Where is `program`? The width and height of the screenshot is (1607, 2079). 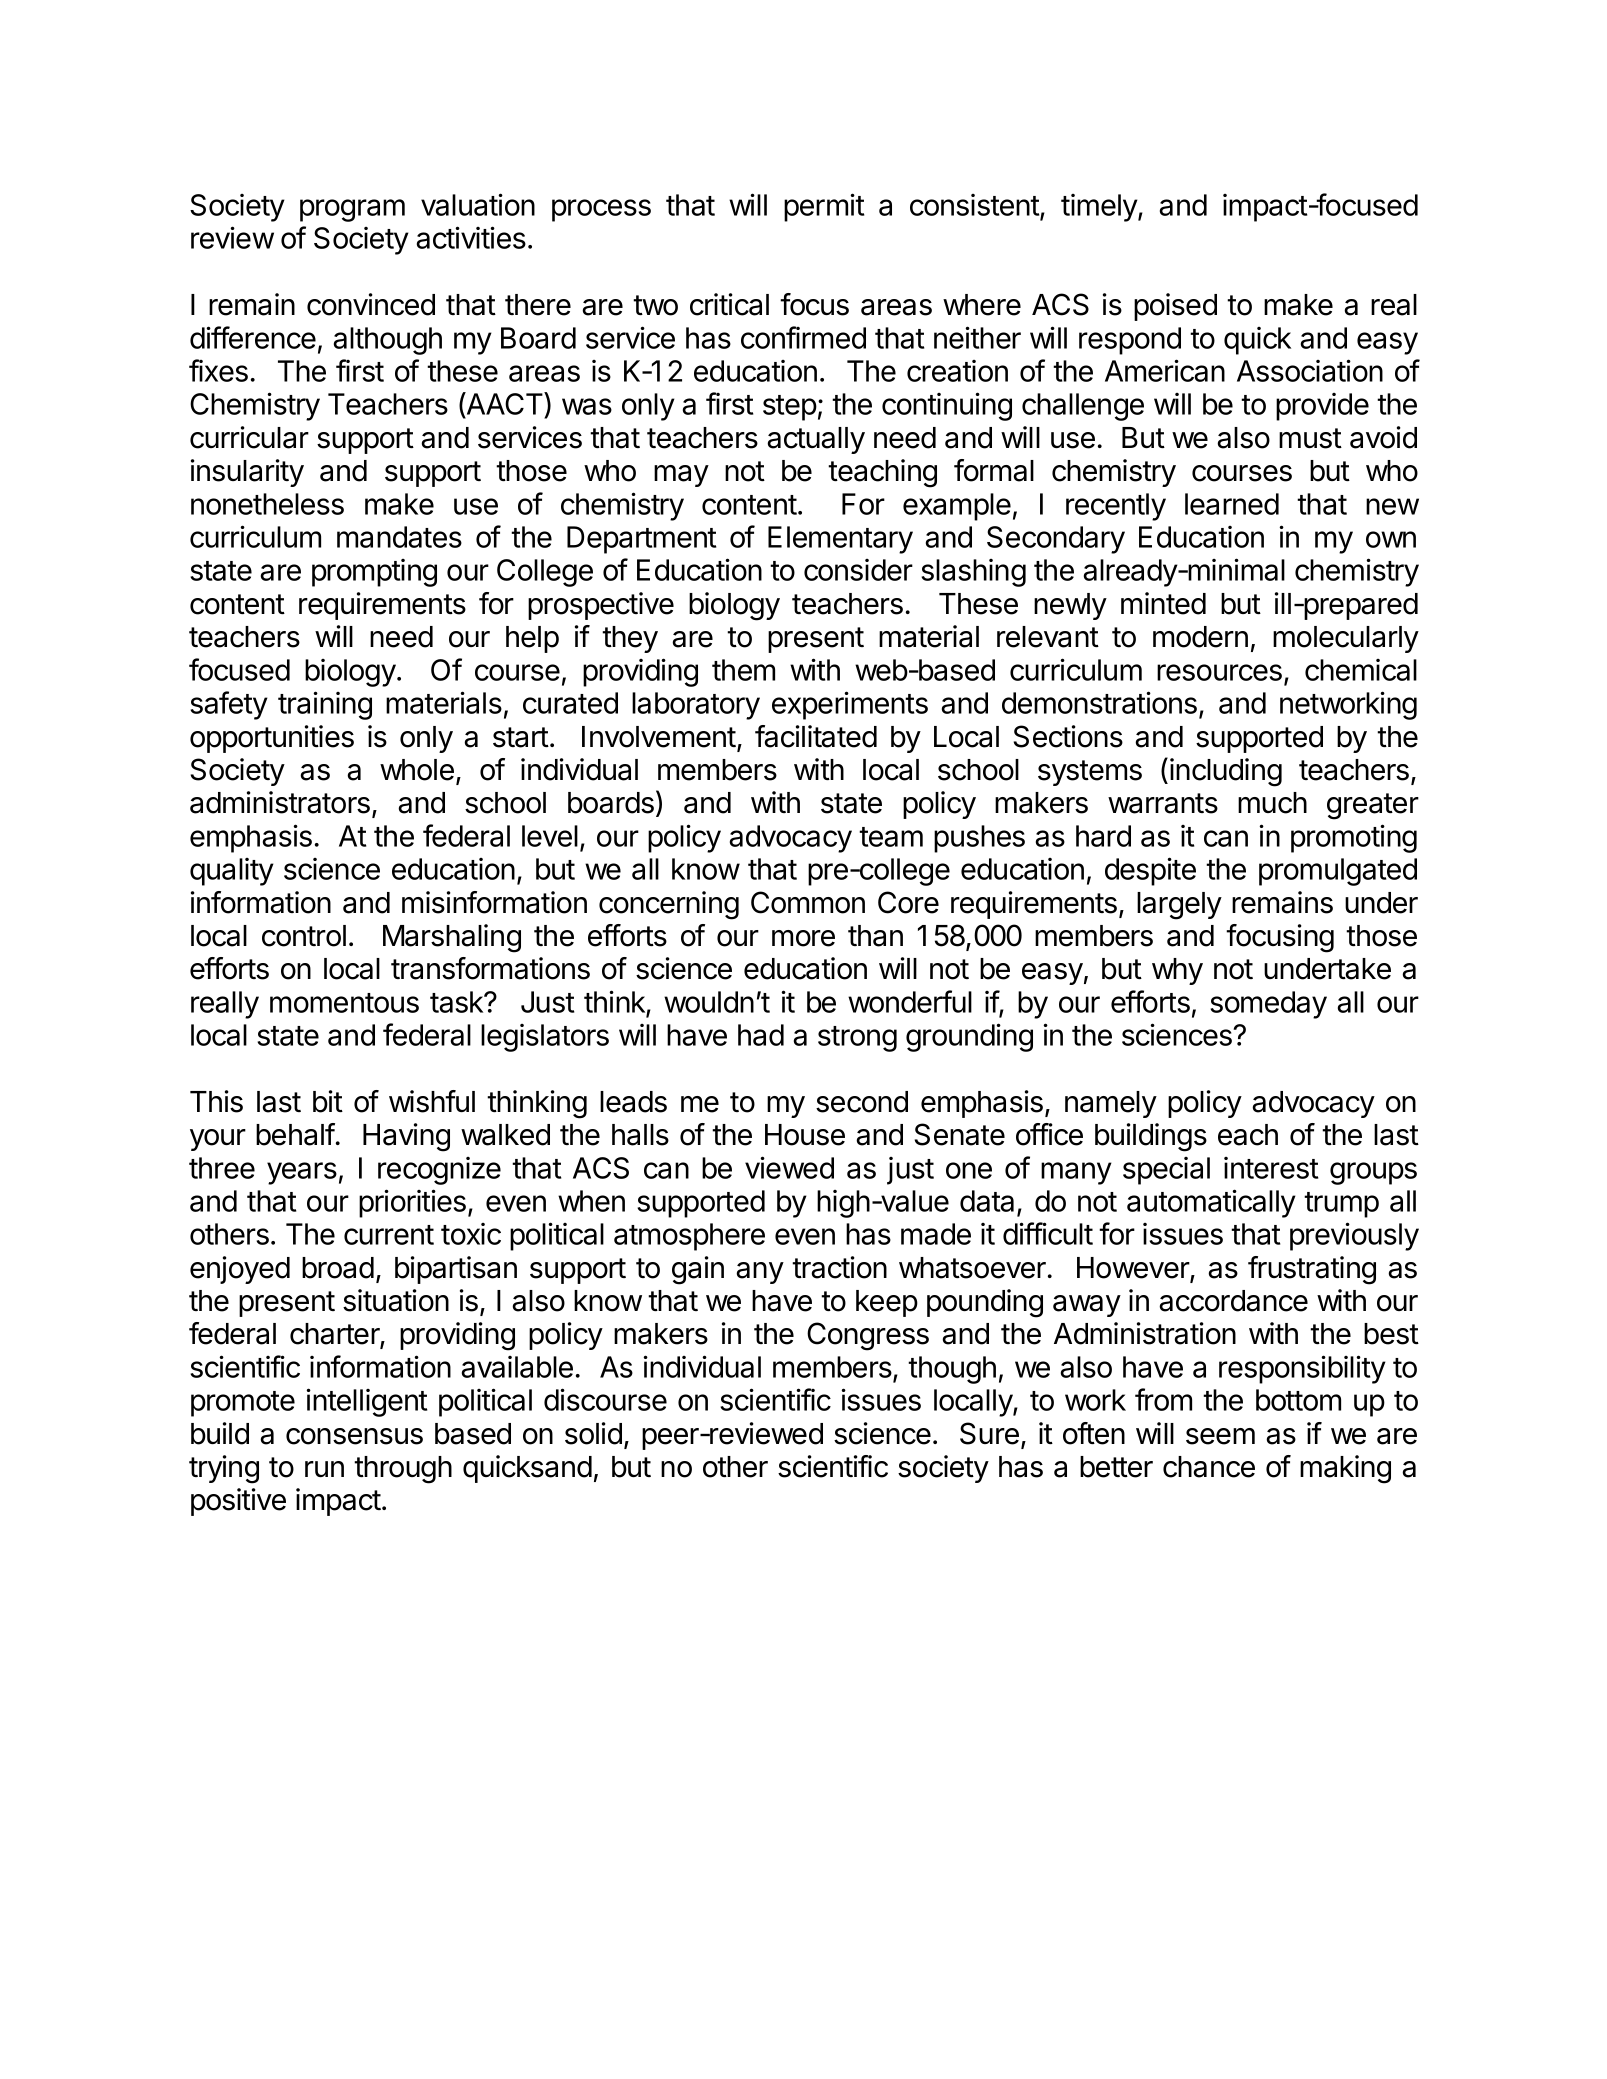
program is located at coordinates (352, 210).
